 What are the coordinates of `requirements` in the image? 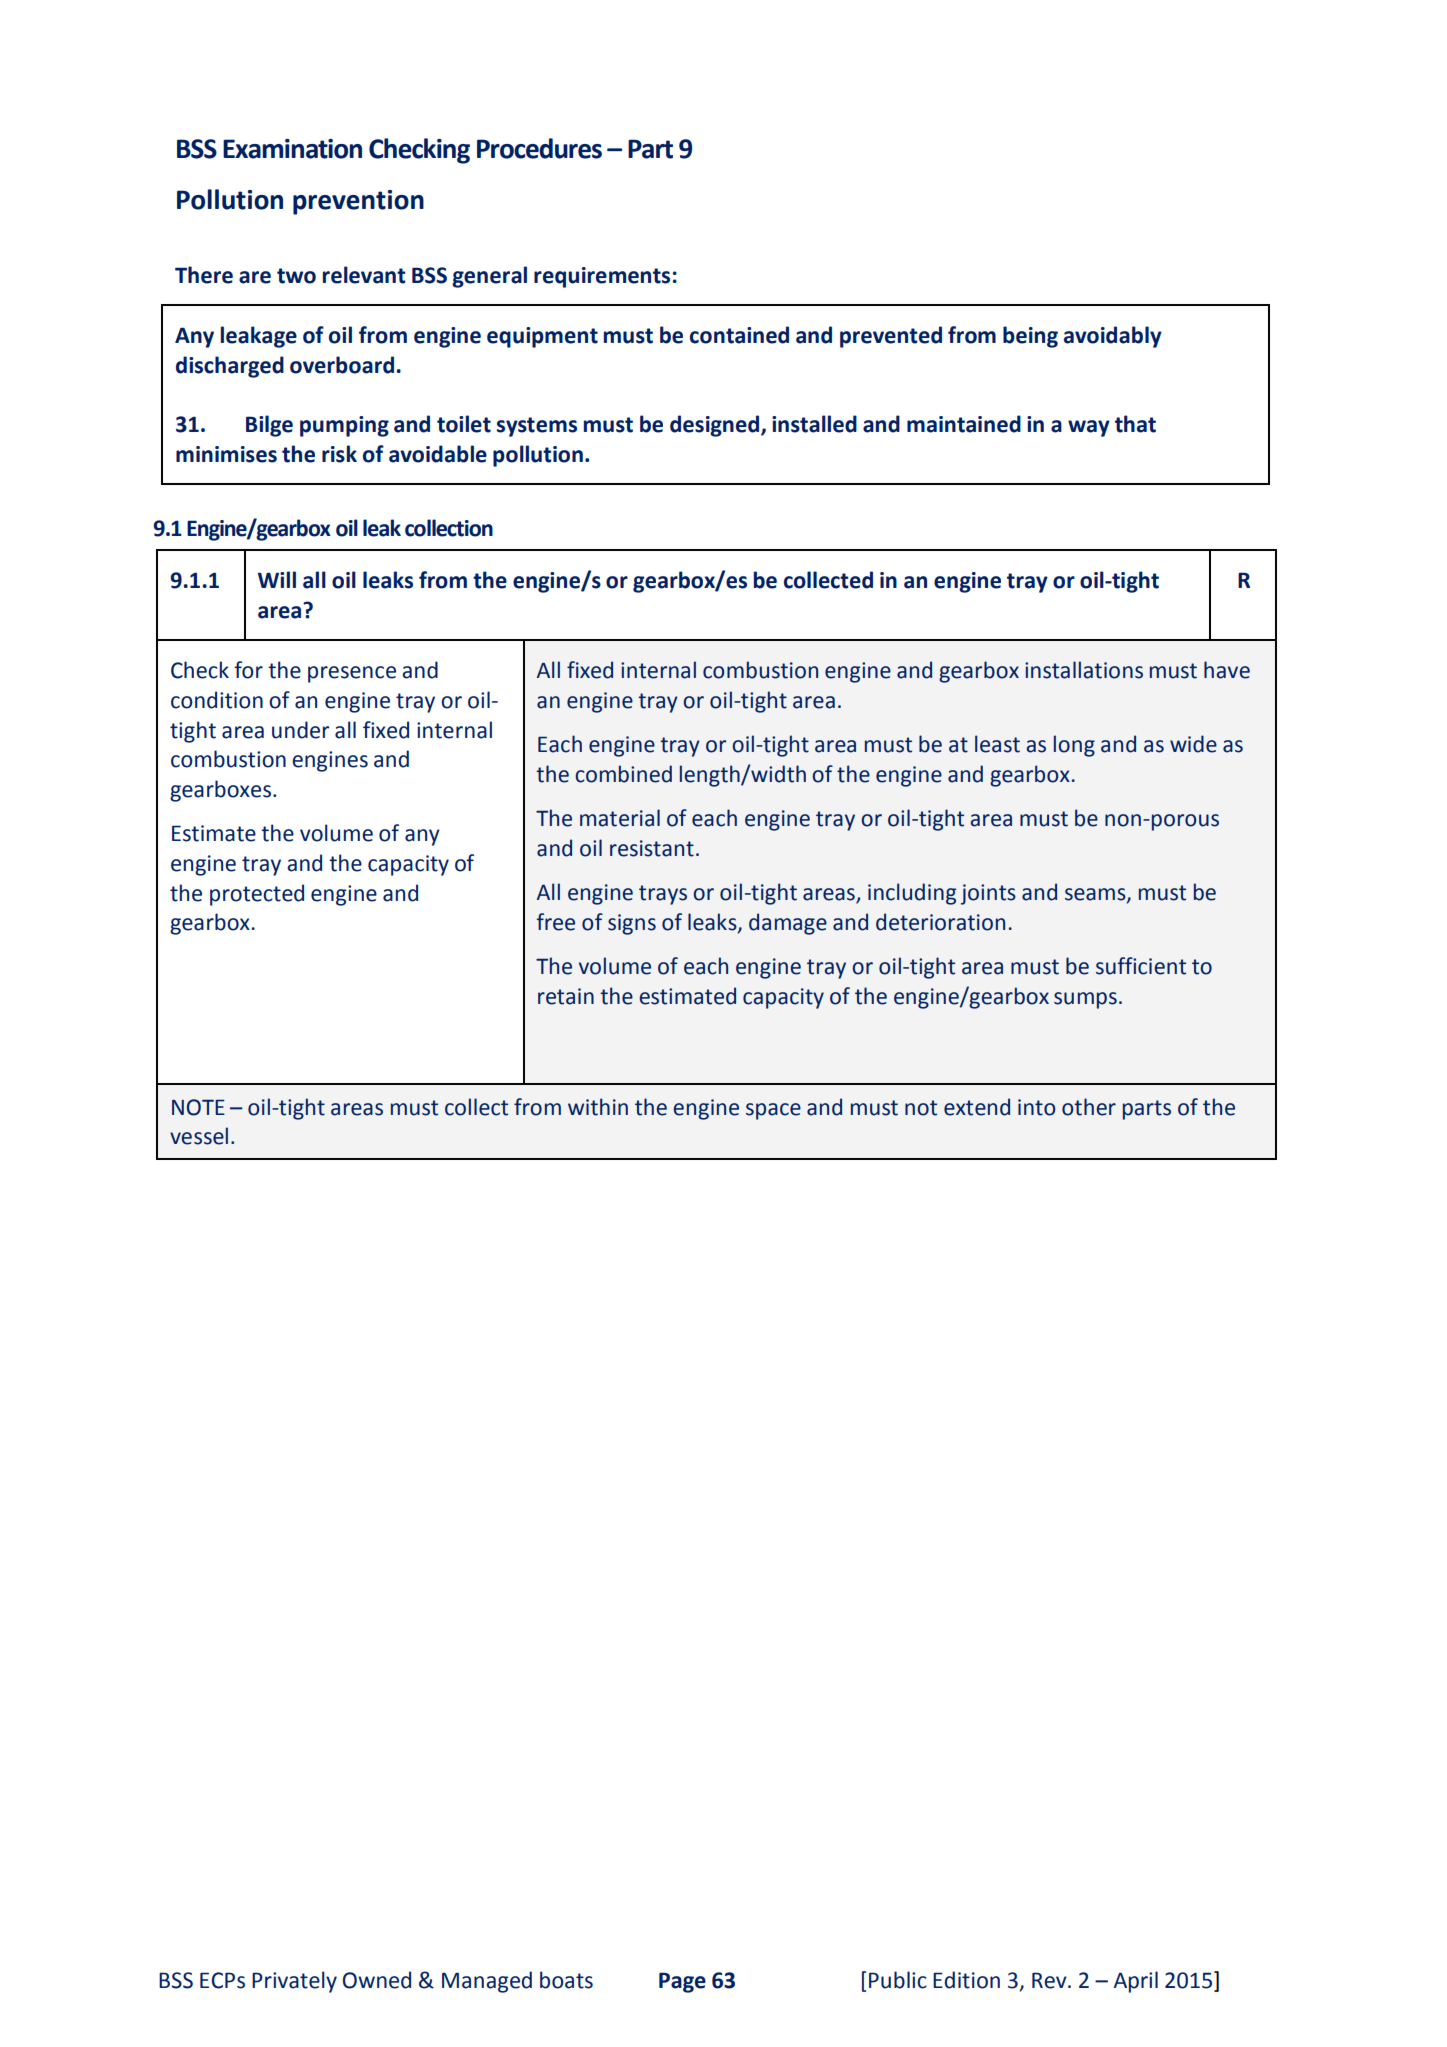 It's located at (602, 277).
